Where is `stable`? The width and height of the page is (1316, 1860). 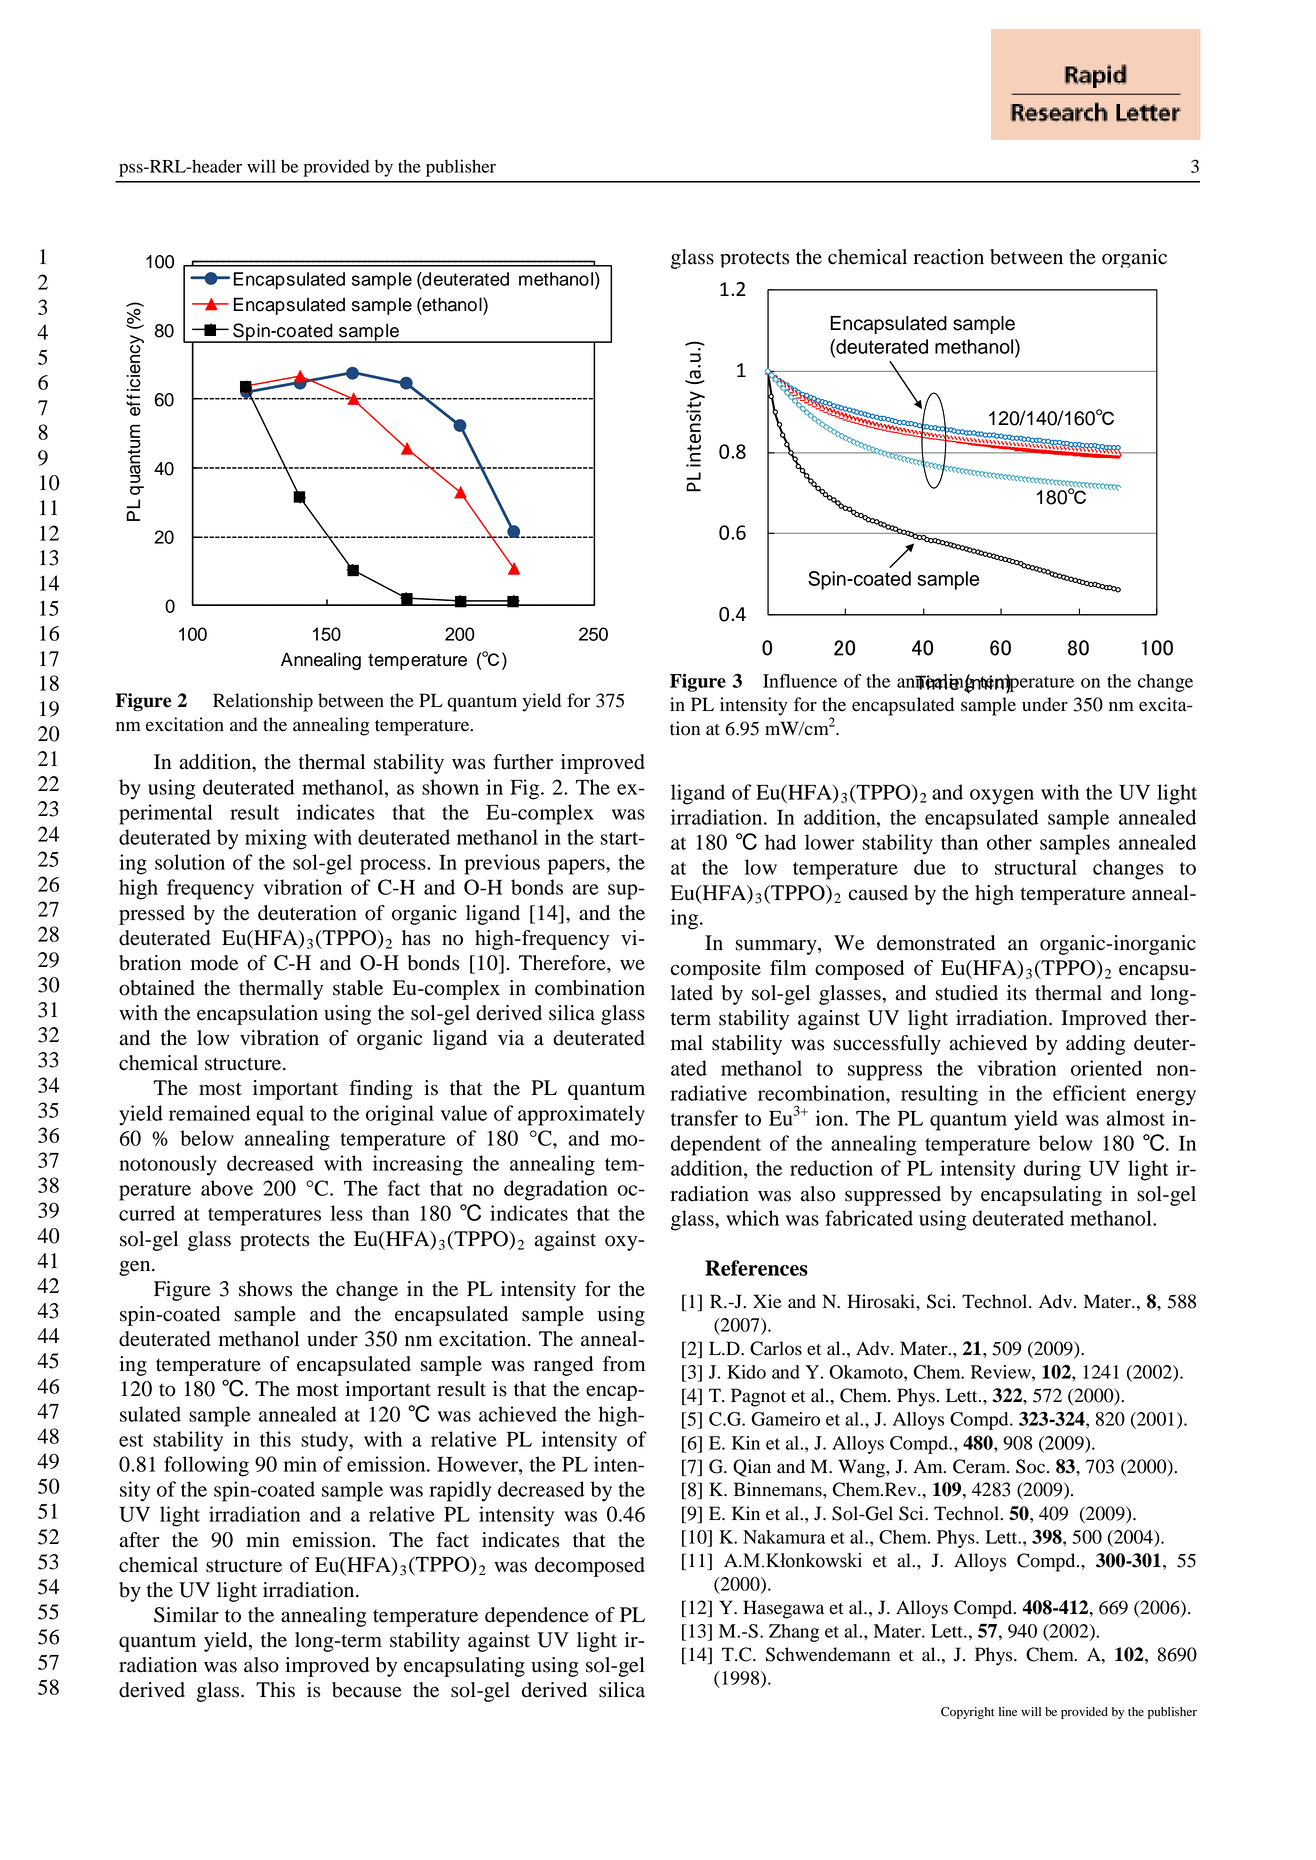 stable is located at coordinates (358, 988).
